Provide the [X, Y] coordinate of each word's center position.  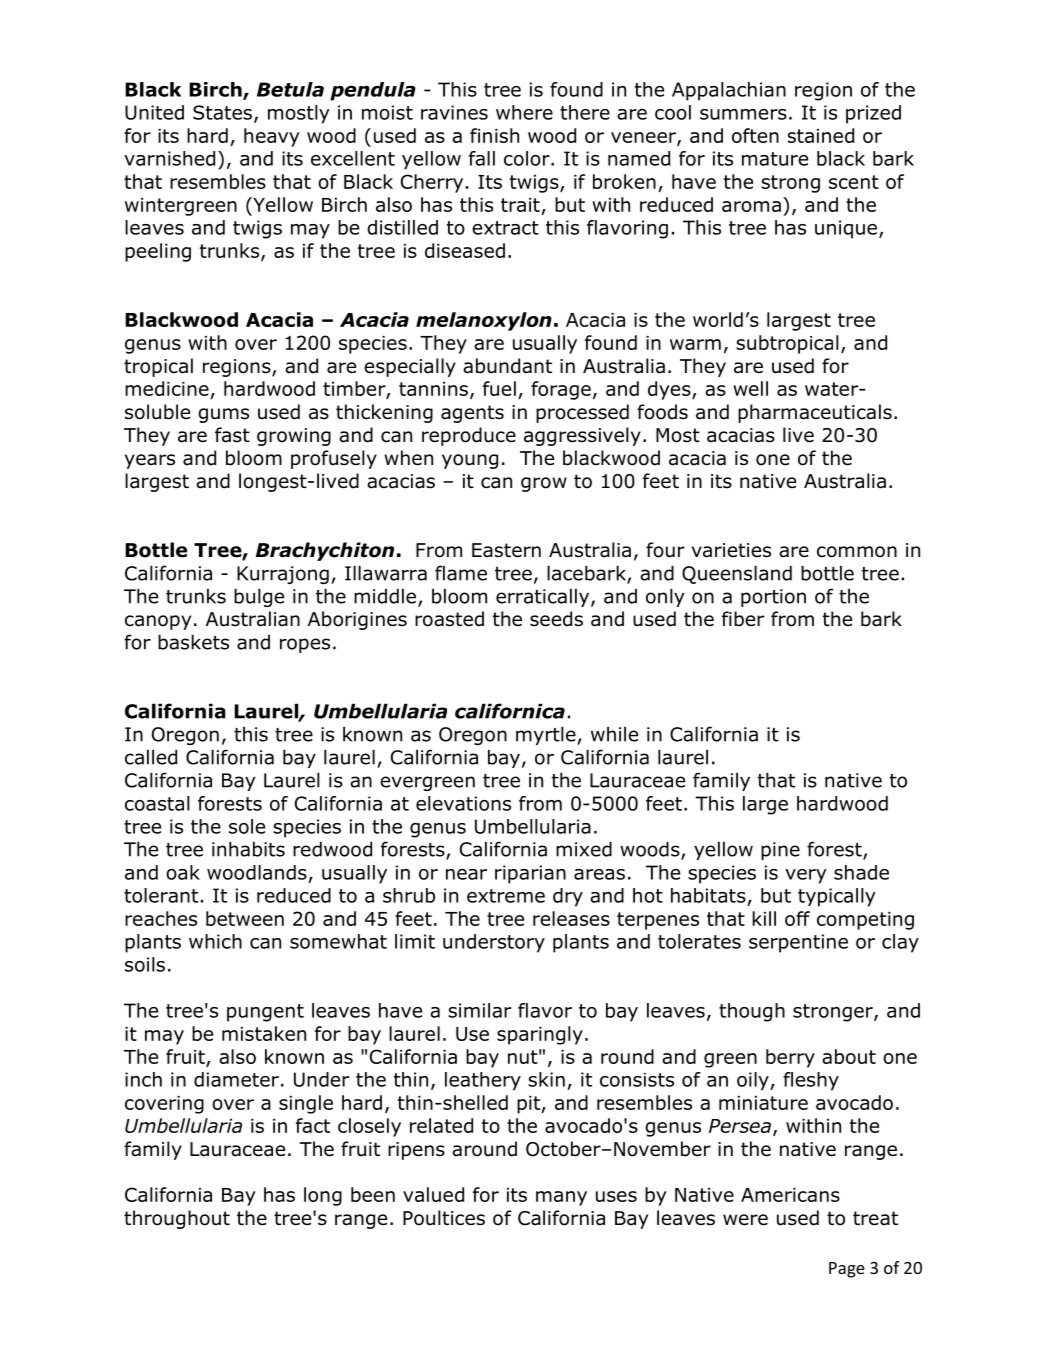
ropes [305, 645]
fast [232, 435]
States [222, 112]
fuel [499, 388]
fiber [743, 619]
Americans [790, 1195]
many [561, 1198]
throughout [177, 1219]
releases [571, 918]
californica [510, 711]
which [215, 941]
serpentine [798, 943]
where [524, 112]
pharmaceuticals [815, 413]
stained [821, 135]
